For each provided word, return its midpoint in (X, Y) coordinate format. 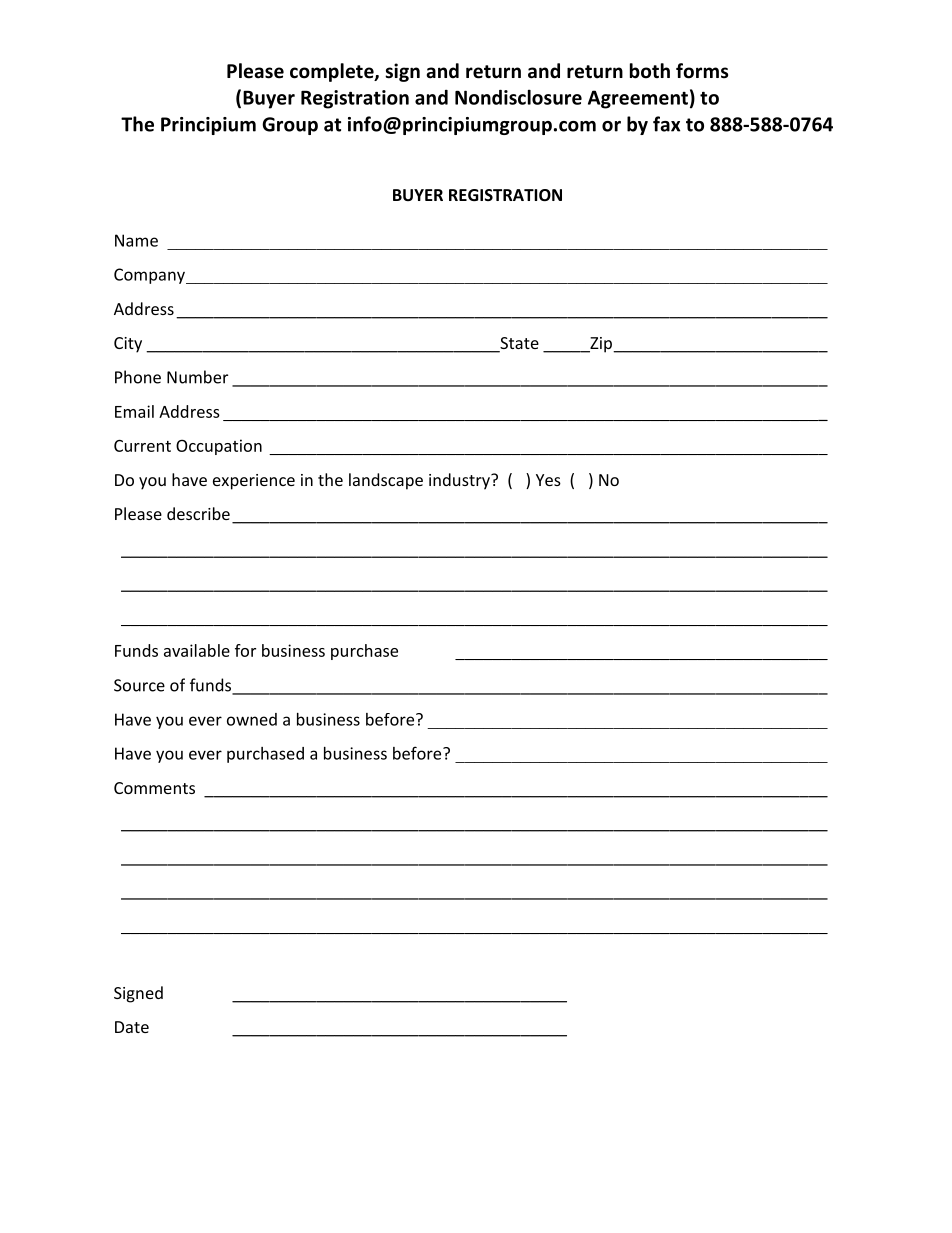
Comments (154, 788)
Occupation (219, 447)
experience (254, 482)
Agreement (638, 99)
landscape (386, 481)
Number (197, 377)
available (197, 650)
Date (132, 1027)
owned (252, 719)
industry (460, 481)
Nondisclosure (518, 97)
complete (333, 72)
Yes (548, 480)
